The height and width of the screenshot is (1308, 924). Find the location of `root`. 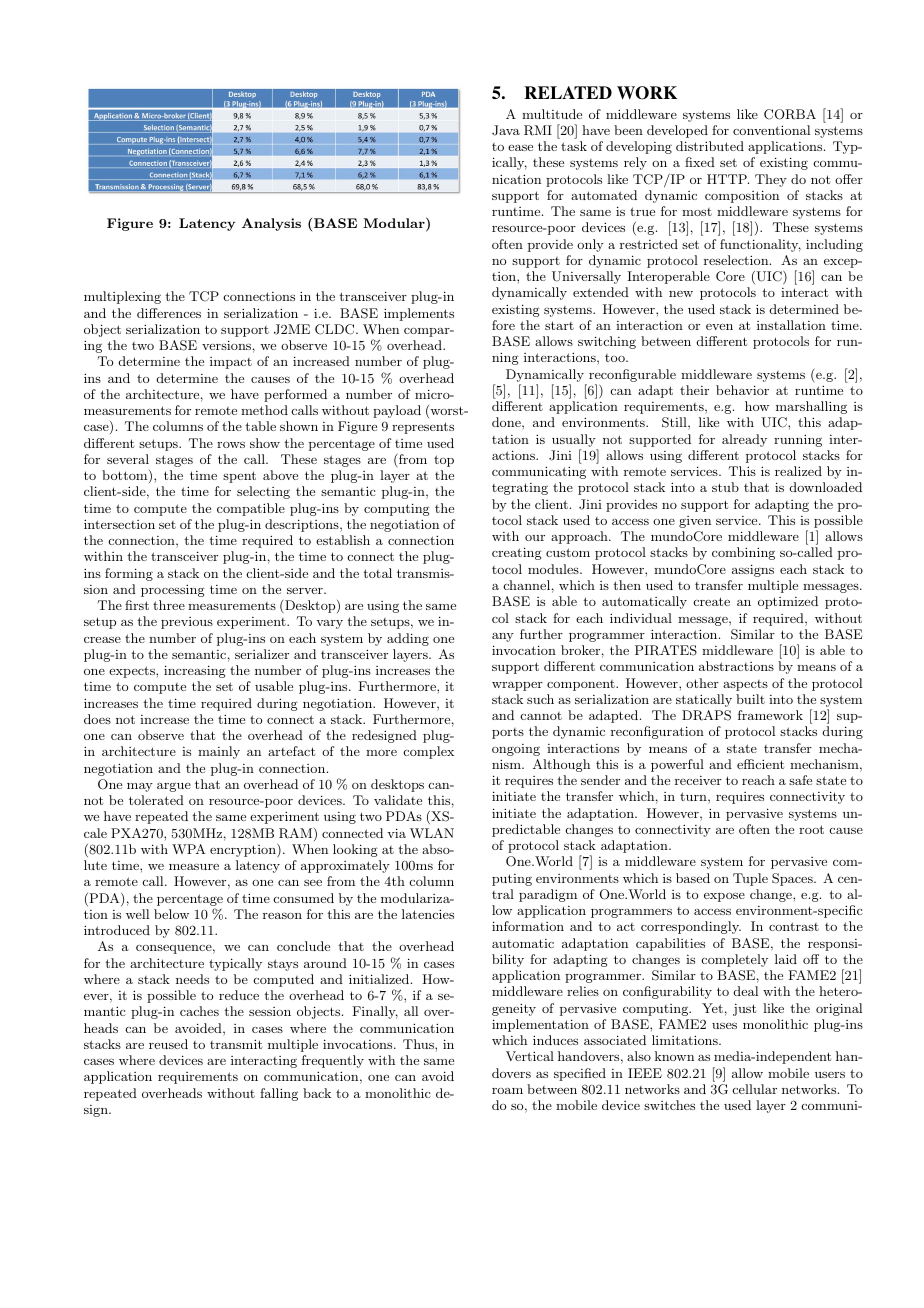

root is located at coordinates (811, 829).
